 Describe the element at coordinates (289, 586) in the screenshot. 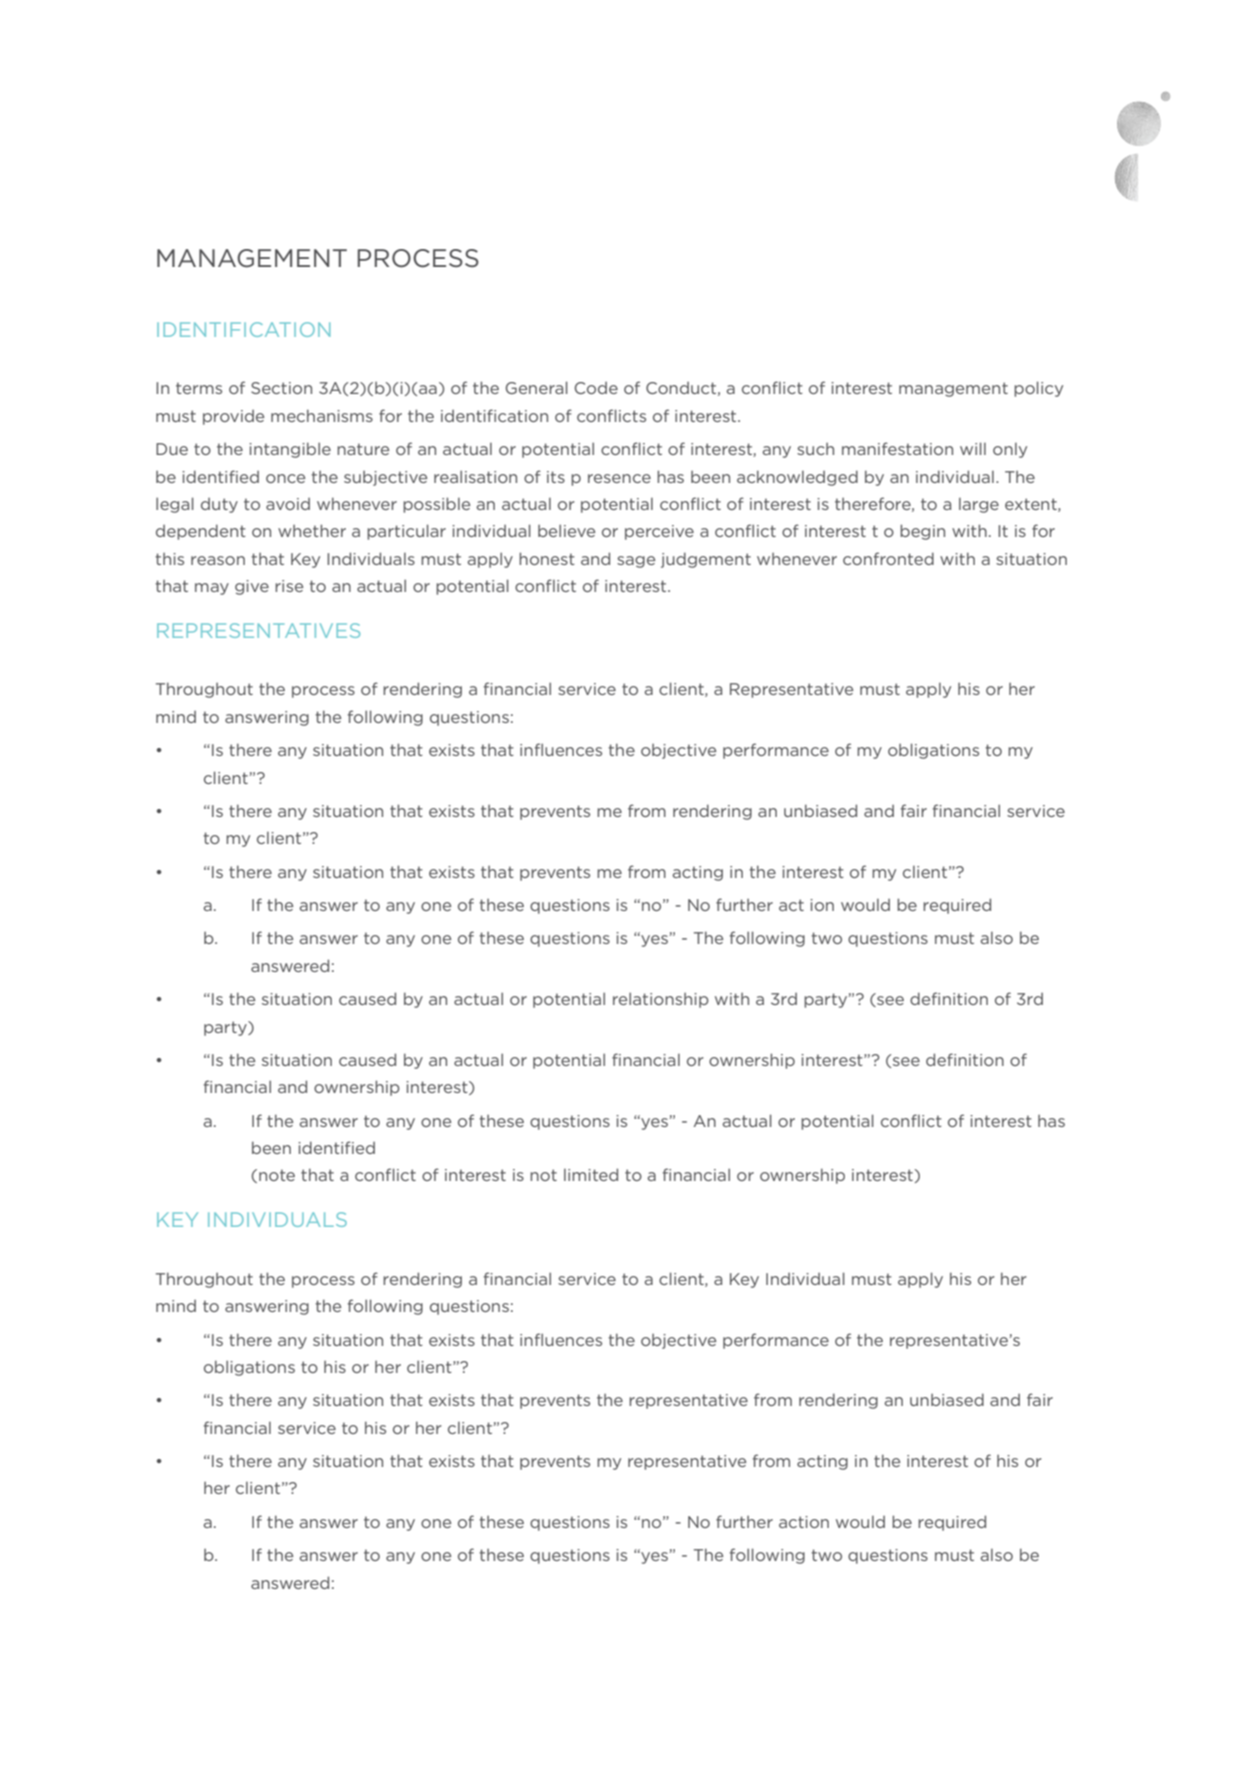

I see `rise` at that location.
